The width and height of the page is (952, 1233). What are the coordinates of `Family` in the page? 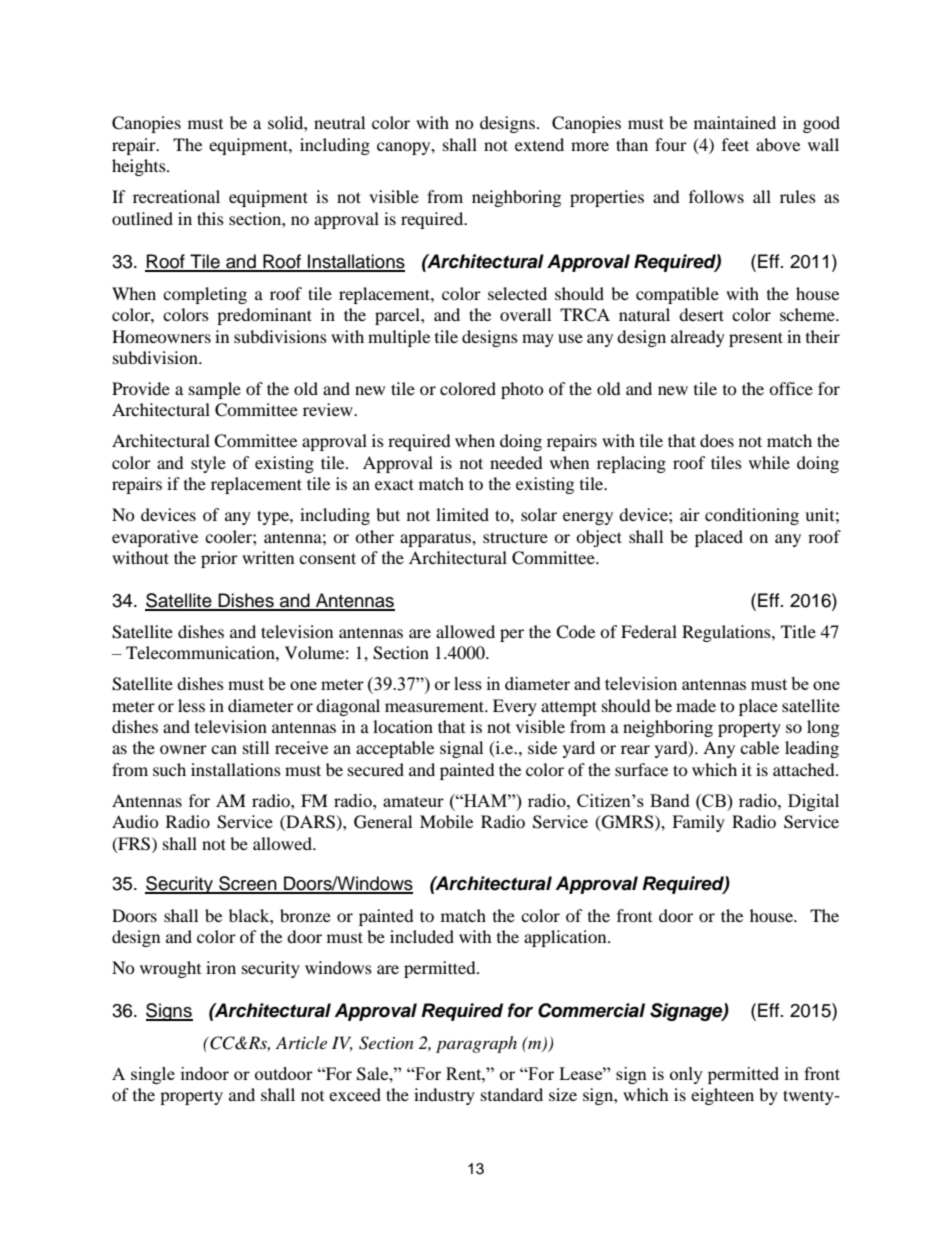 It's located at (698, 823).
